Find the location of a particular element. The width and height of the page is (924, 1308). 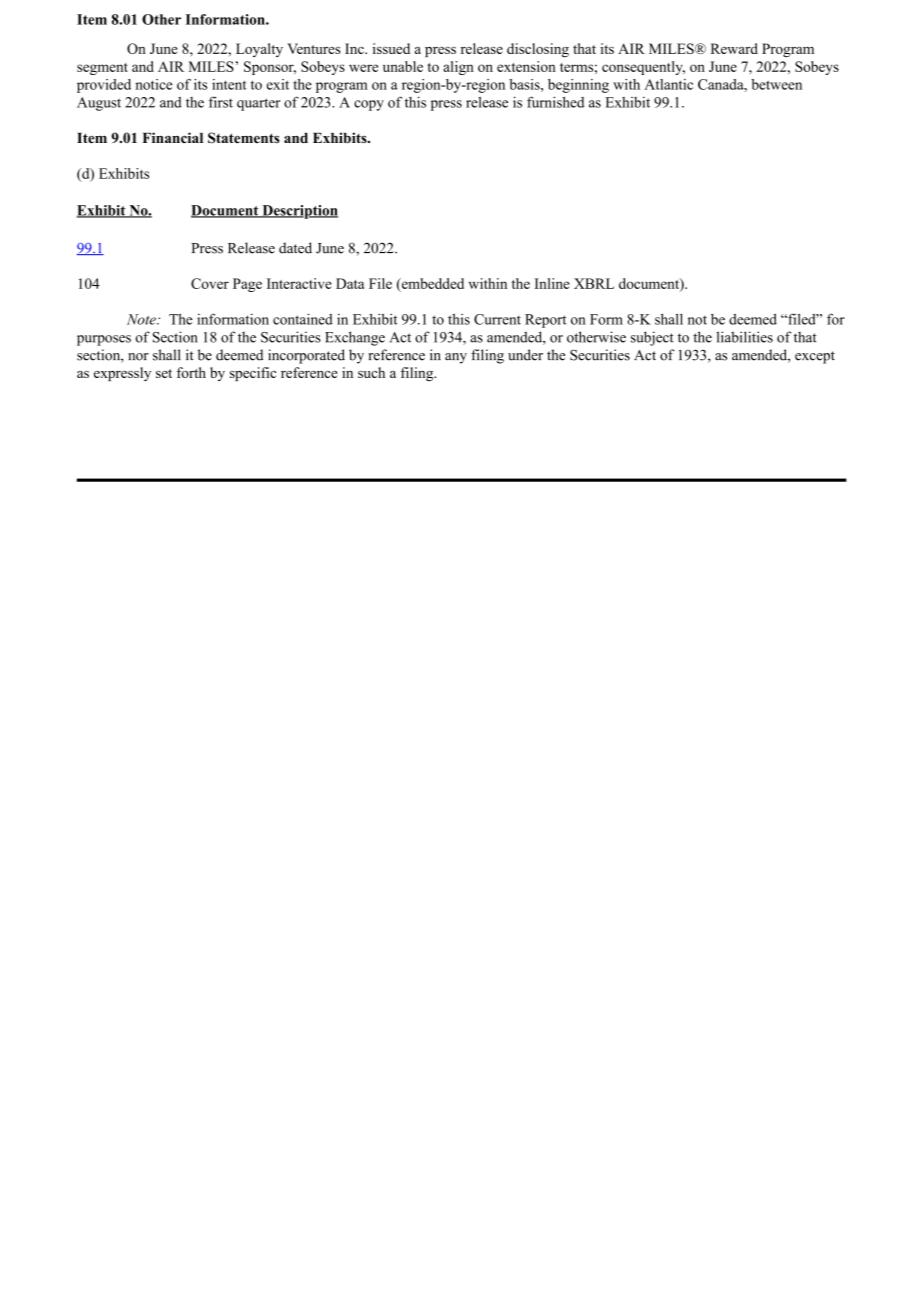

Loyalty is located at coordinates (259, 50).
